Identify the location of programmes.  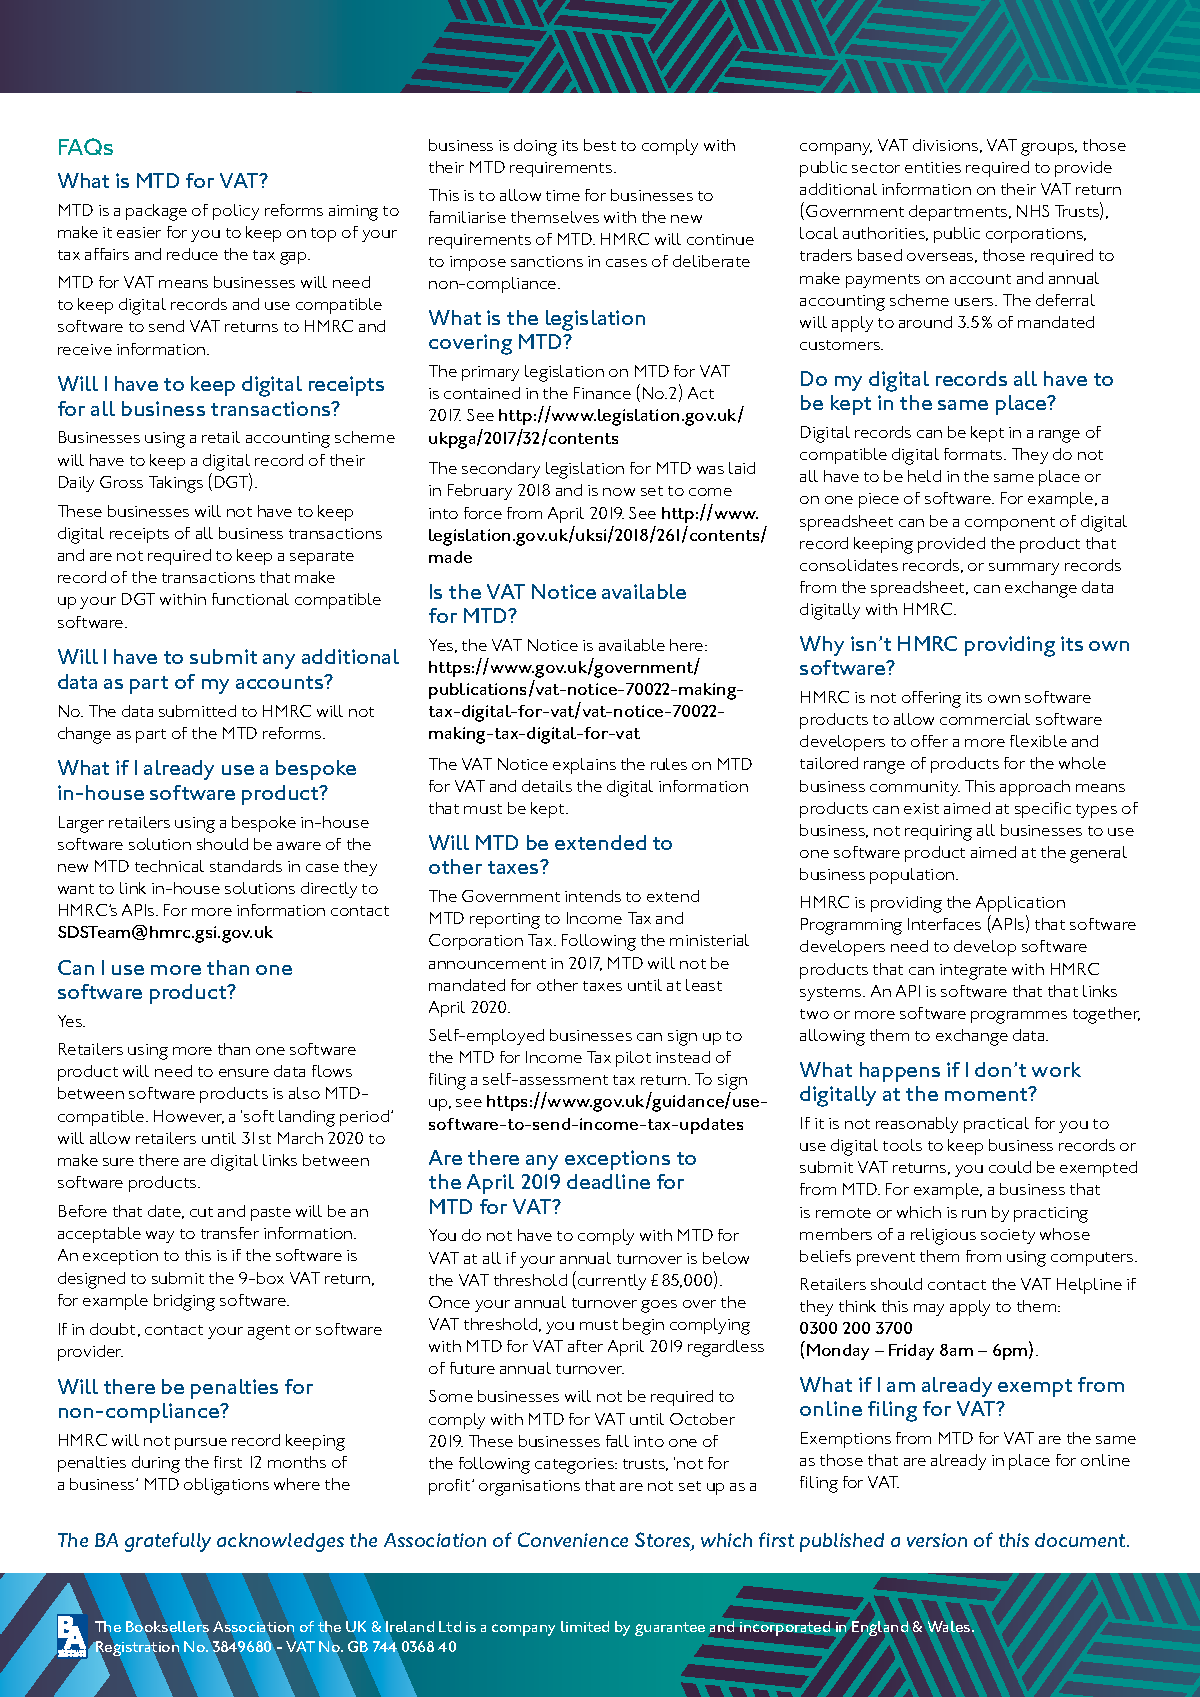
(1019, 1017).
